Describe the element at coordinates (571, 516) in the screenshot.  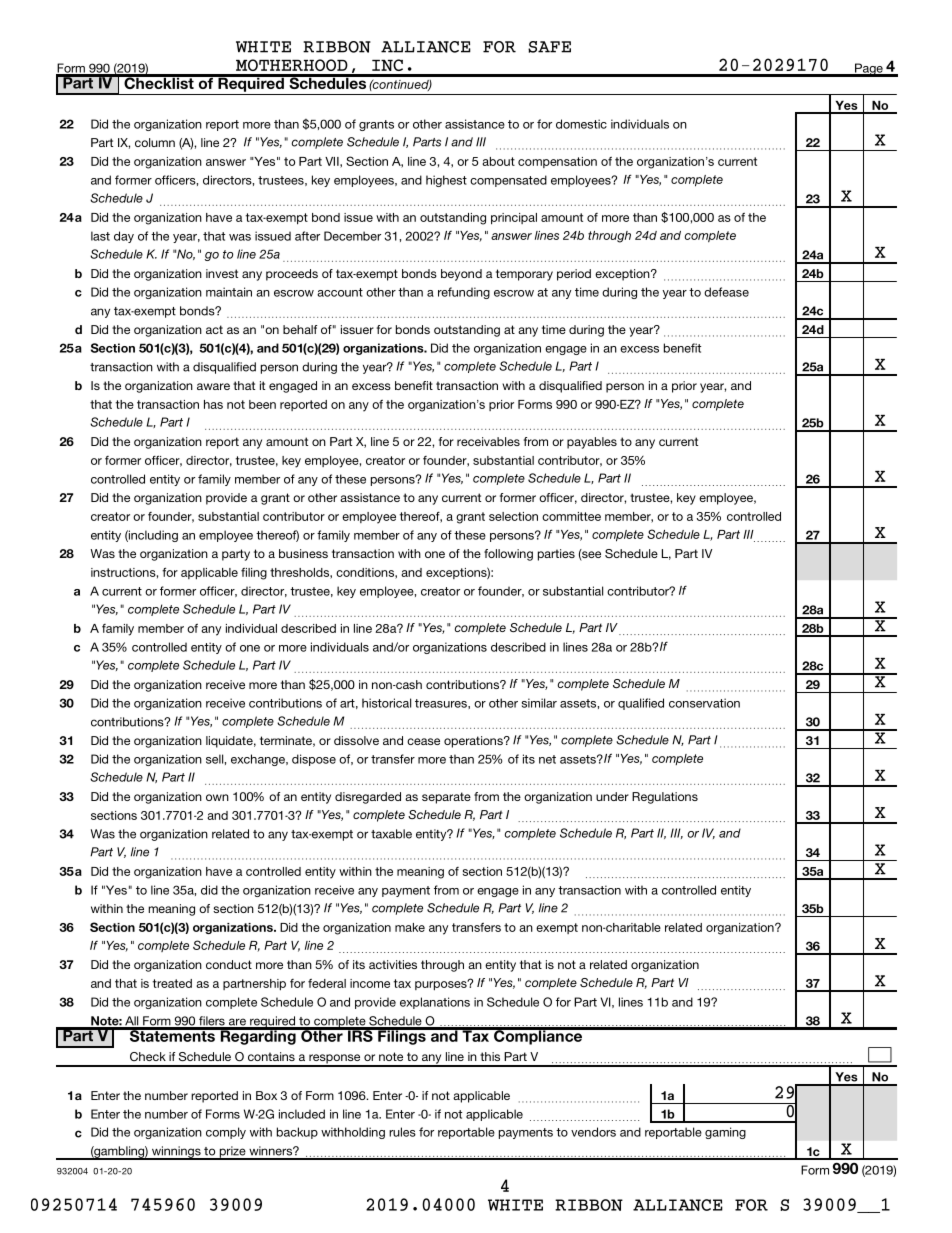
I see `committee` at that location.
